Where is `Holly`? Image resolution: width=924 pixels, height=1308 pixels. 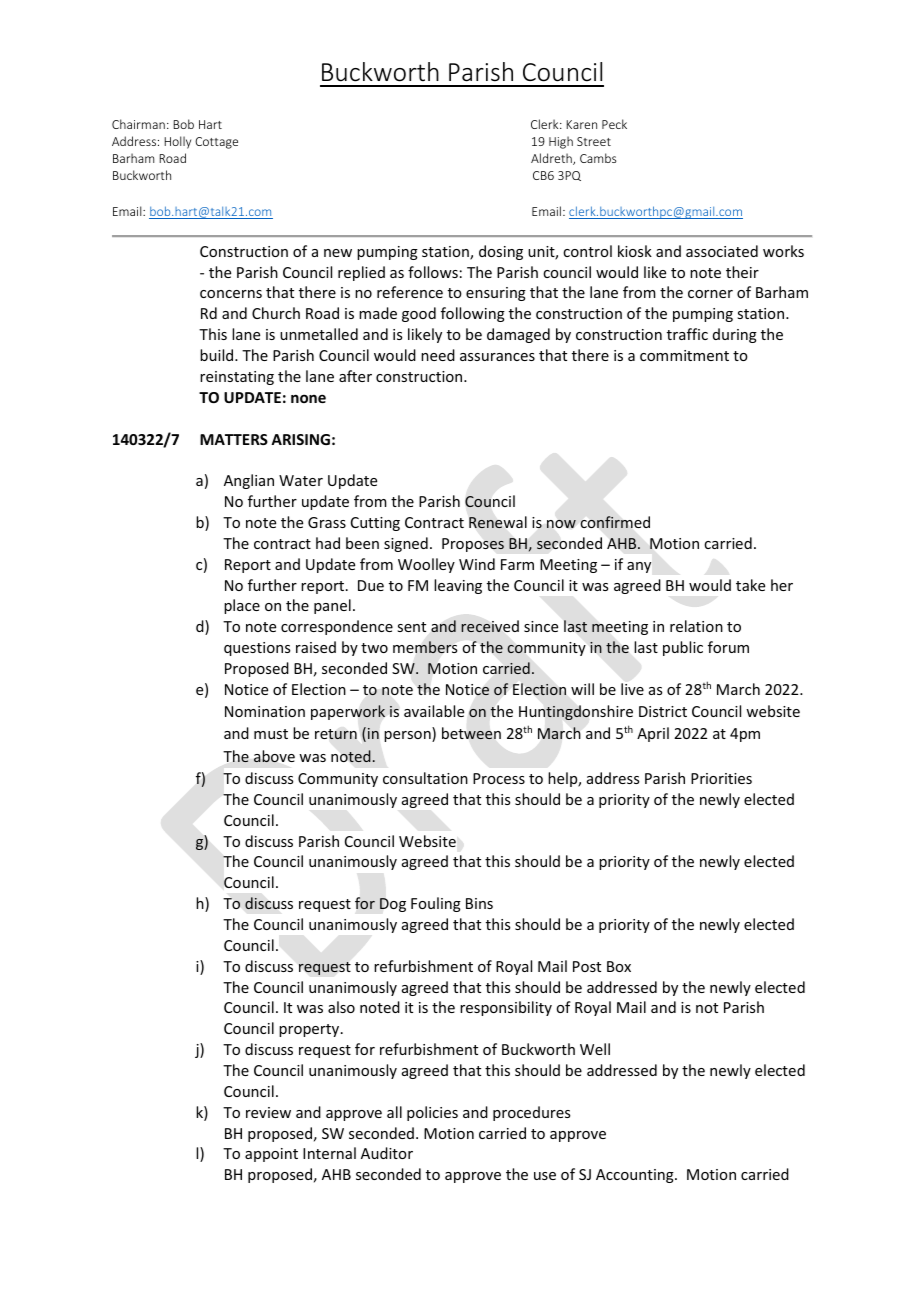
Holly is located at coordinates (177, 142).
